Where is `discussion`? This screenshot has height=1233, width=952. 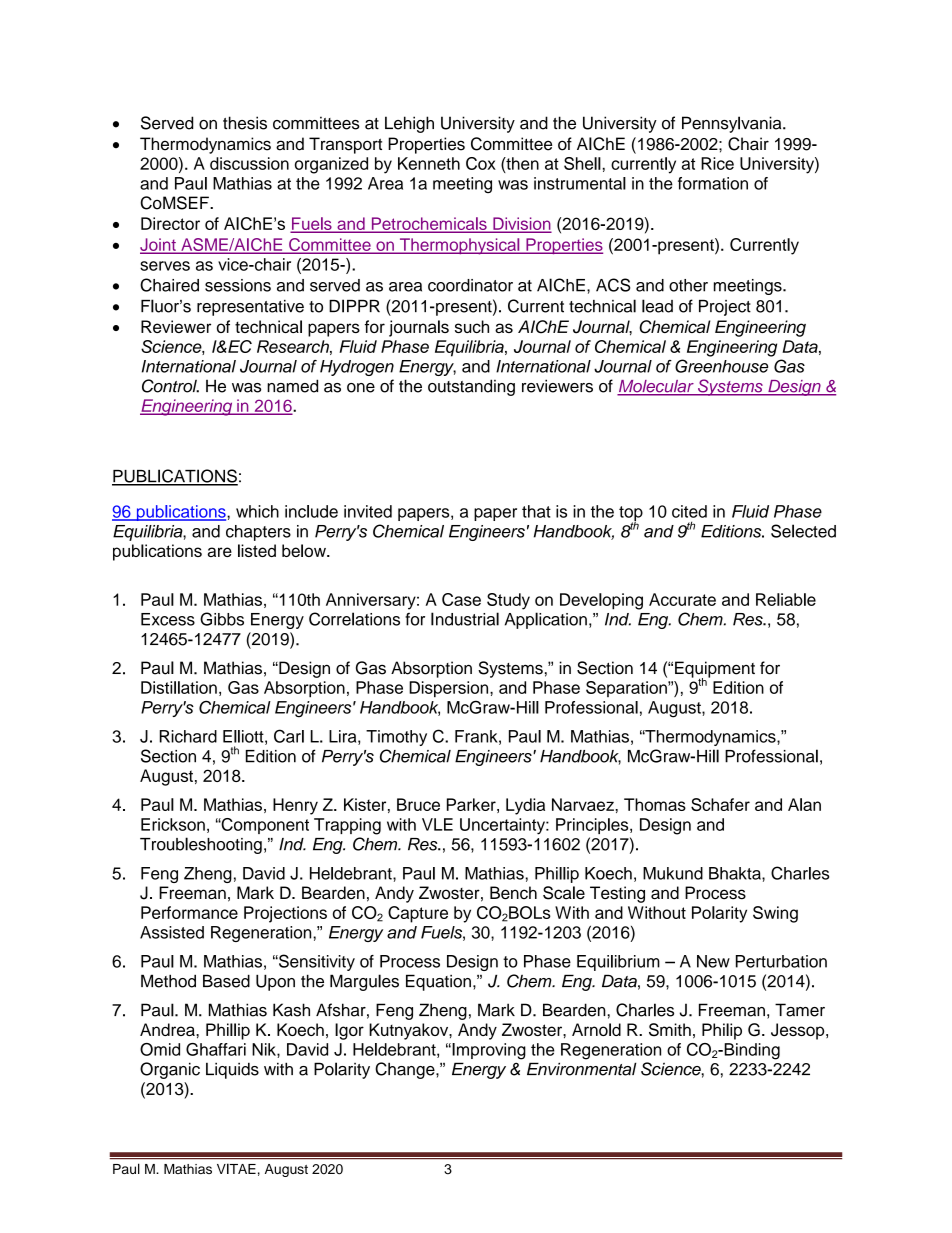
discussion is located at coordinates (249, 163).
